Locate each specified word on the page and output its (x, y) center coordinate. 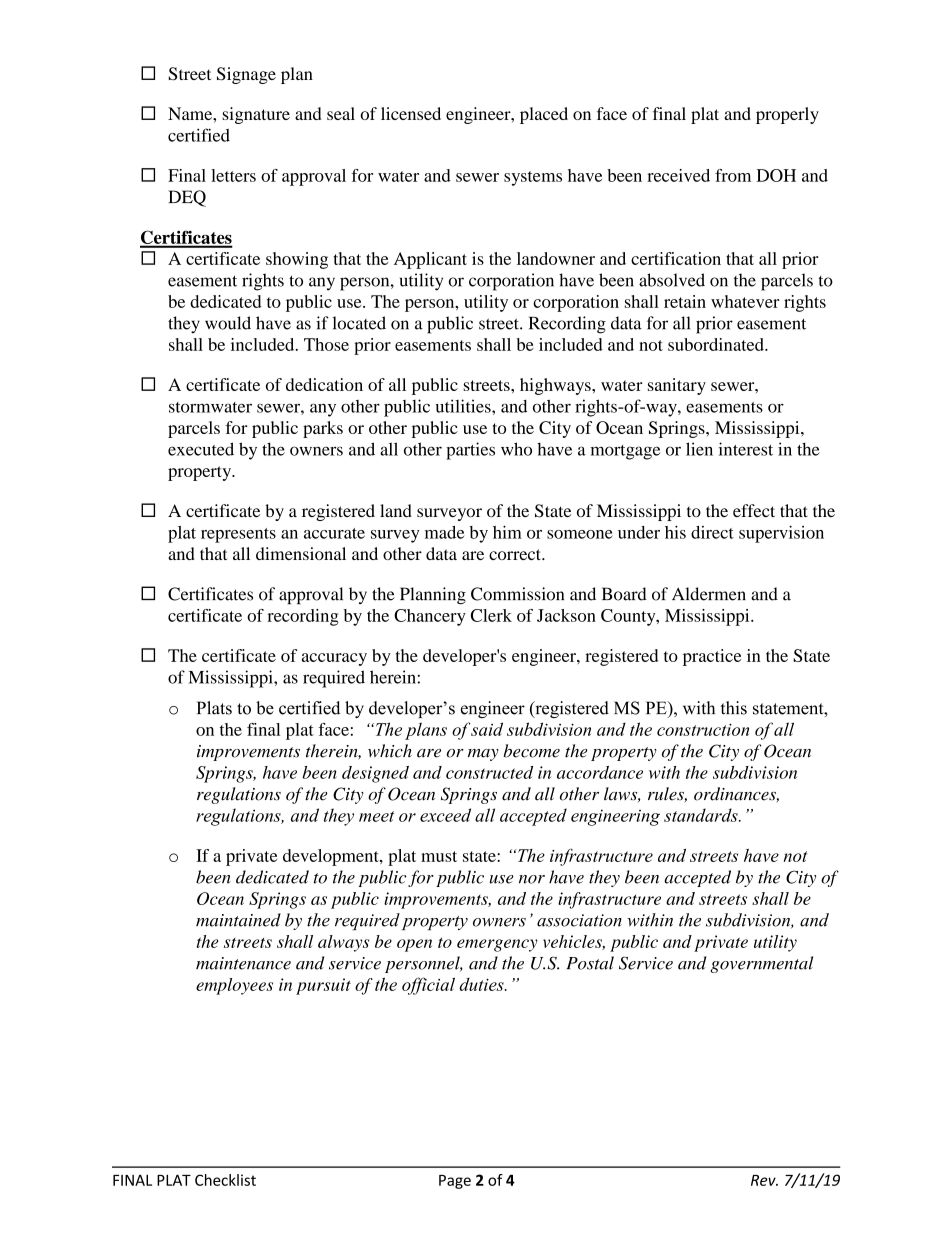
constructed (489, 772)
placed (544, 115)
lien (699, 449)
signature (256, 115)
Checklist (225, 1180)
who (516, 449)
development (332, 857)
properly (787, 115)
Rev (764, 1180)
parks (323, 429)
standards (702, 815)
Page (455, 1182)
